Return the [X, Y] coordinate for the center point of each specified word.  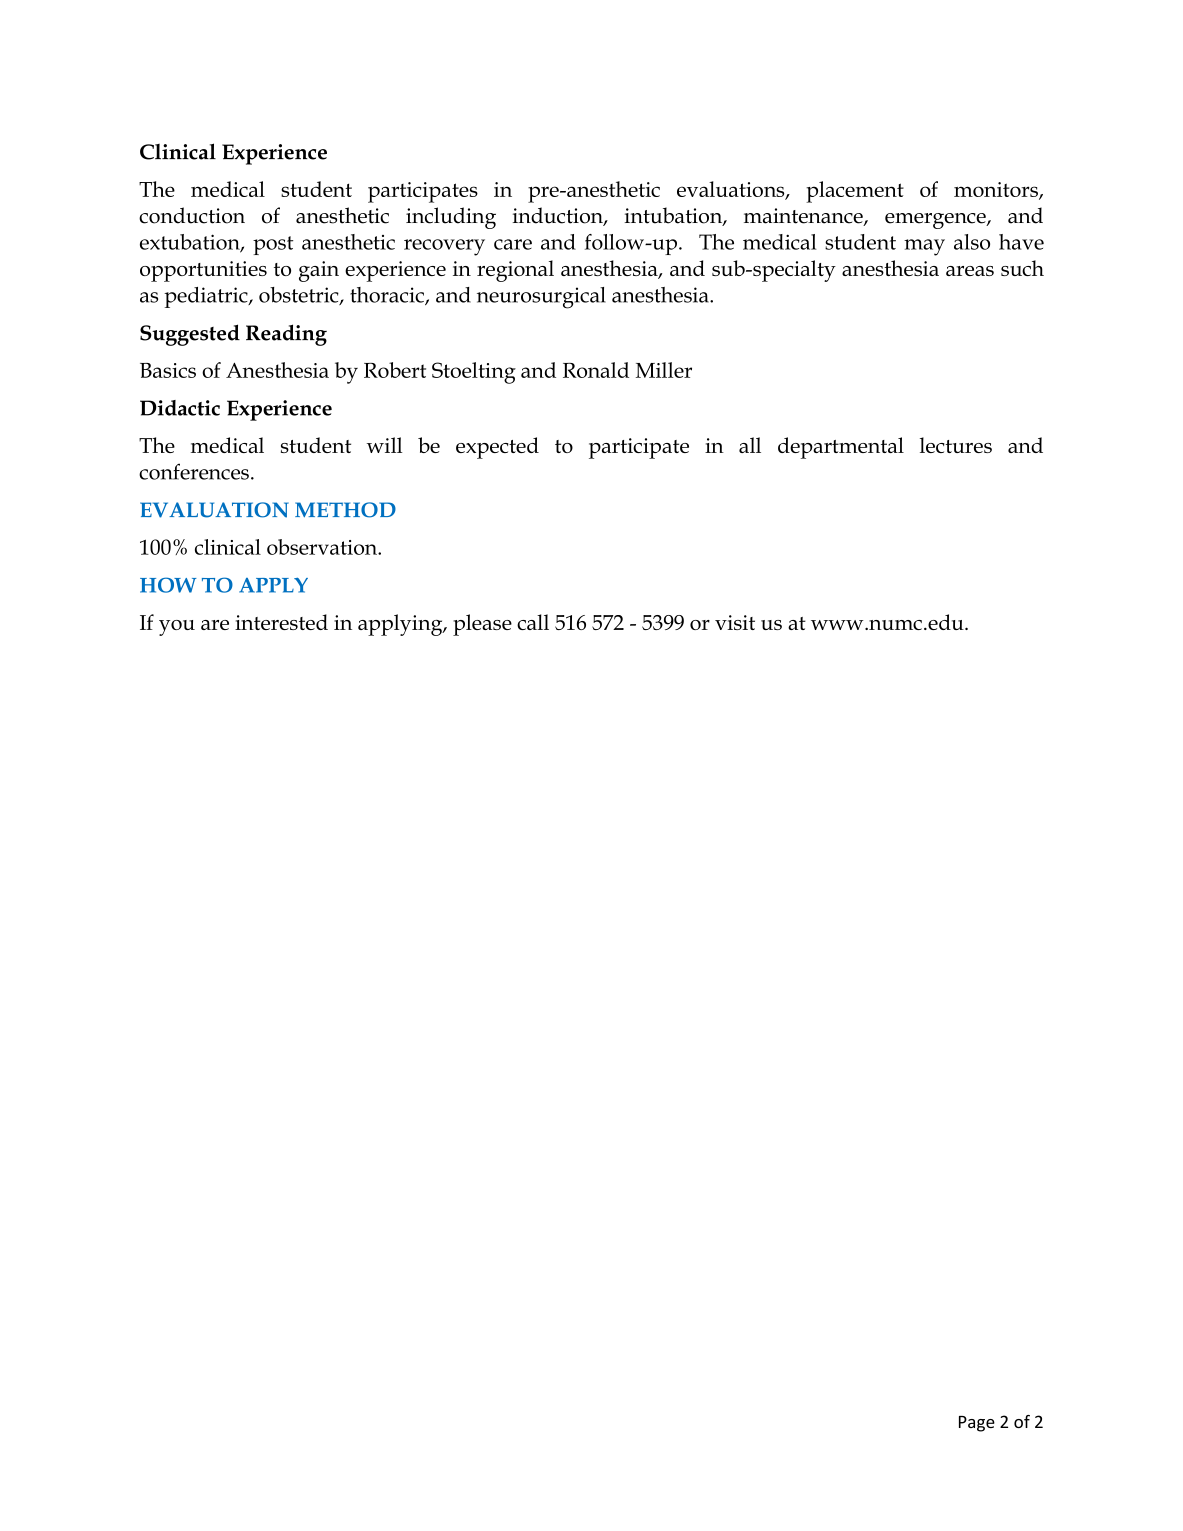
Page [977, 1424]
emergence [936, 221]
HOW [168, 585]
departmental [841, 448]
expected [497, 448]
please [482, 625]
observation [323, 547]
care [513, 244]
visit [735, 622]
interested [281, 622]
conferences [194, 471]
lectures [956, 445]
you [177, 628]
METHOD [345, 510]
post [273, 245]
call [533, 622]
